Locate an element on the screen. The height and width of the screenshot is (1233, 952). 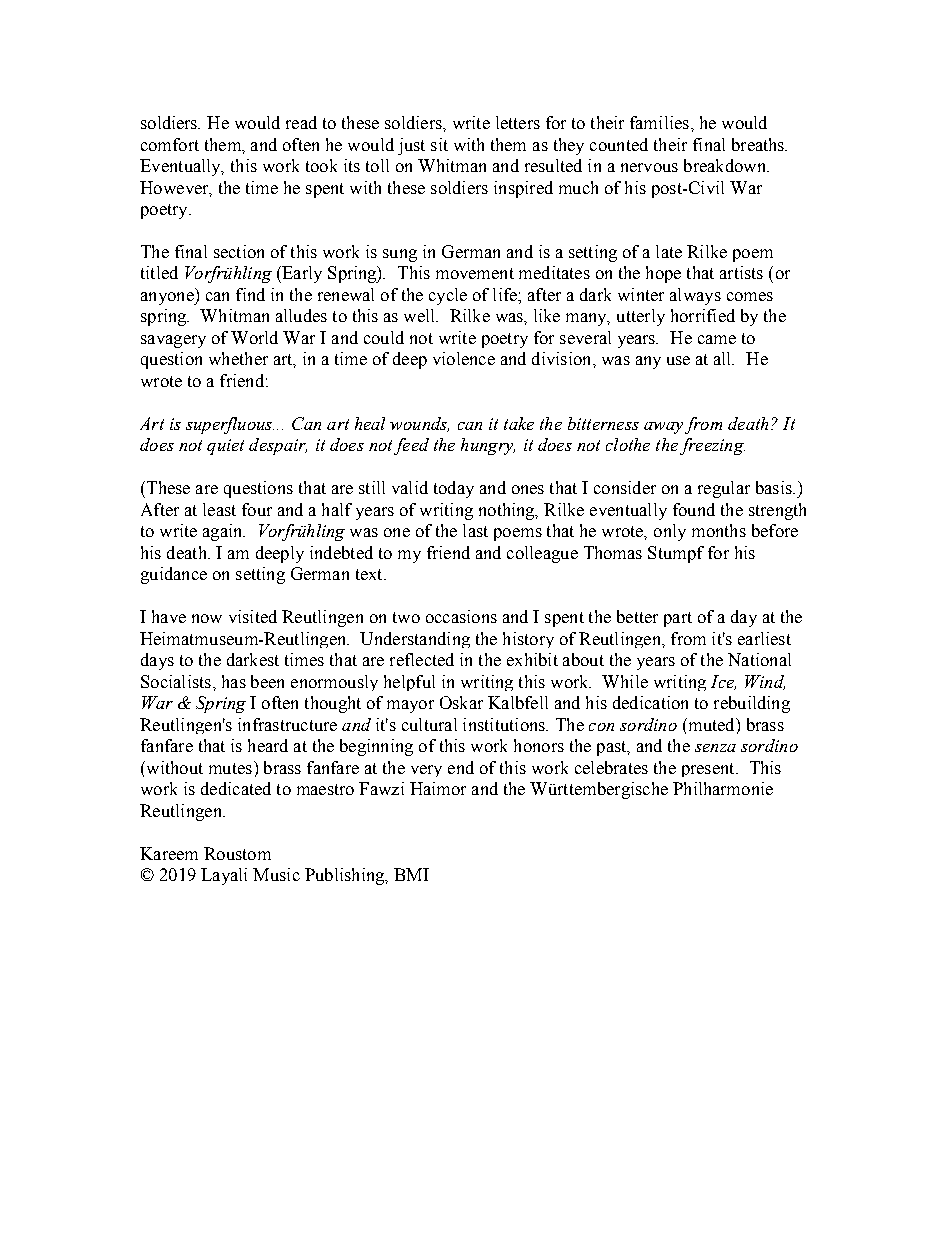
breakdown is located at coordinates (726, 165).
